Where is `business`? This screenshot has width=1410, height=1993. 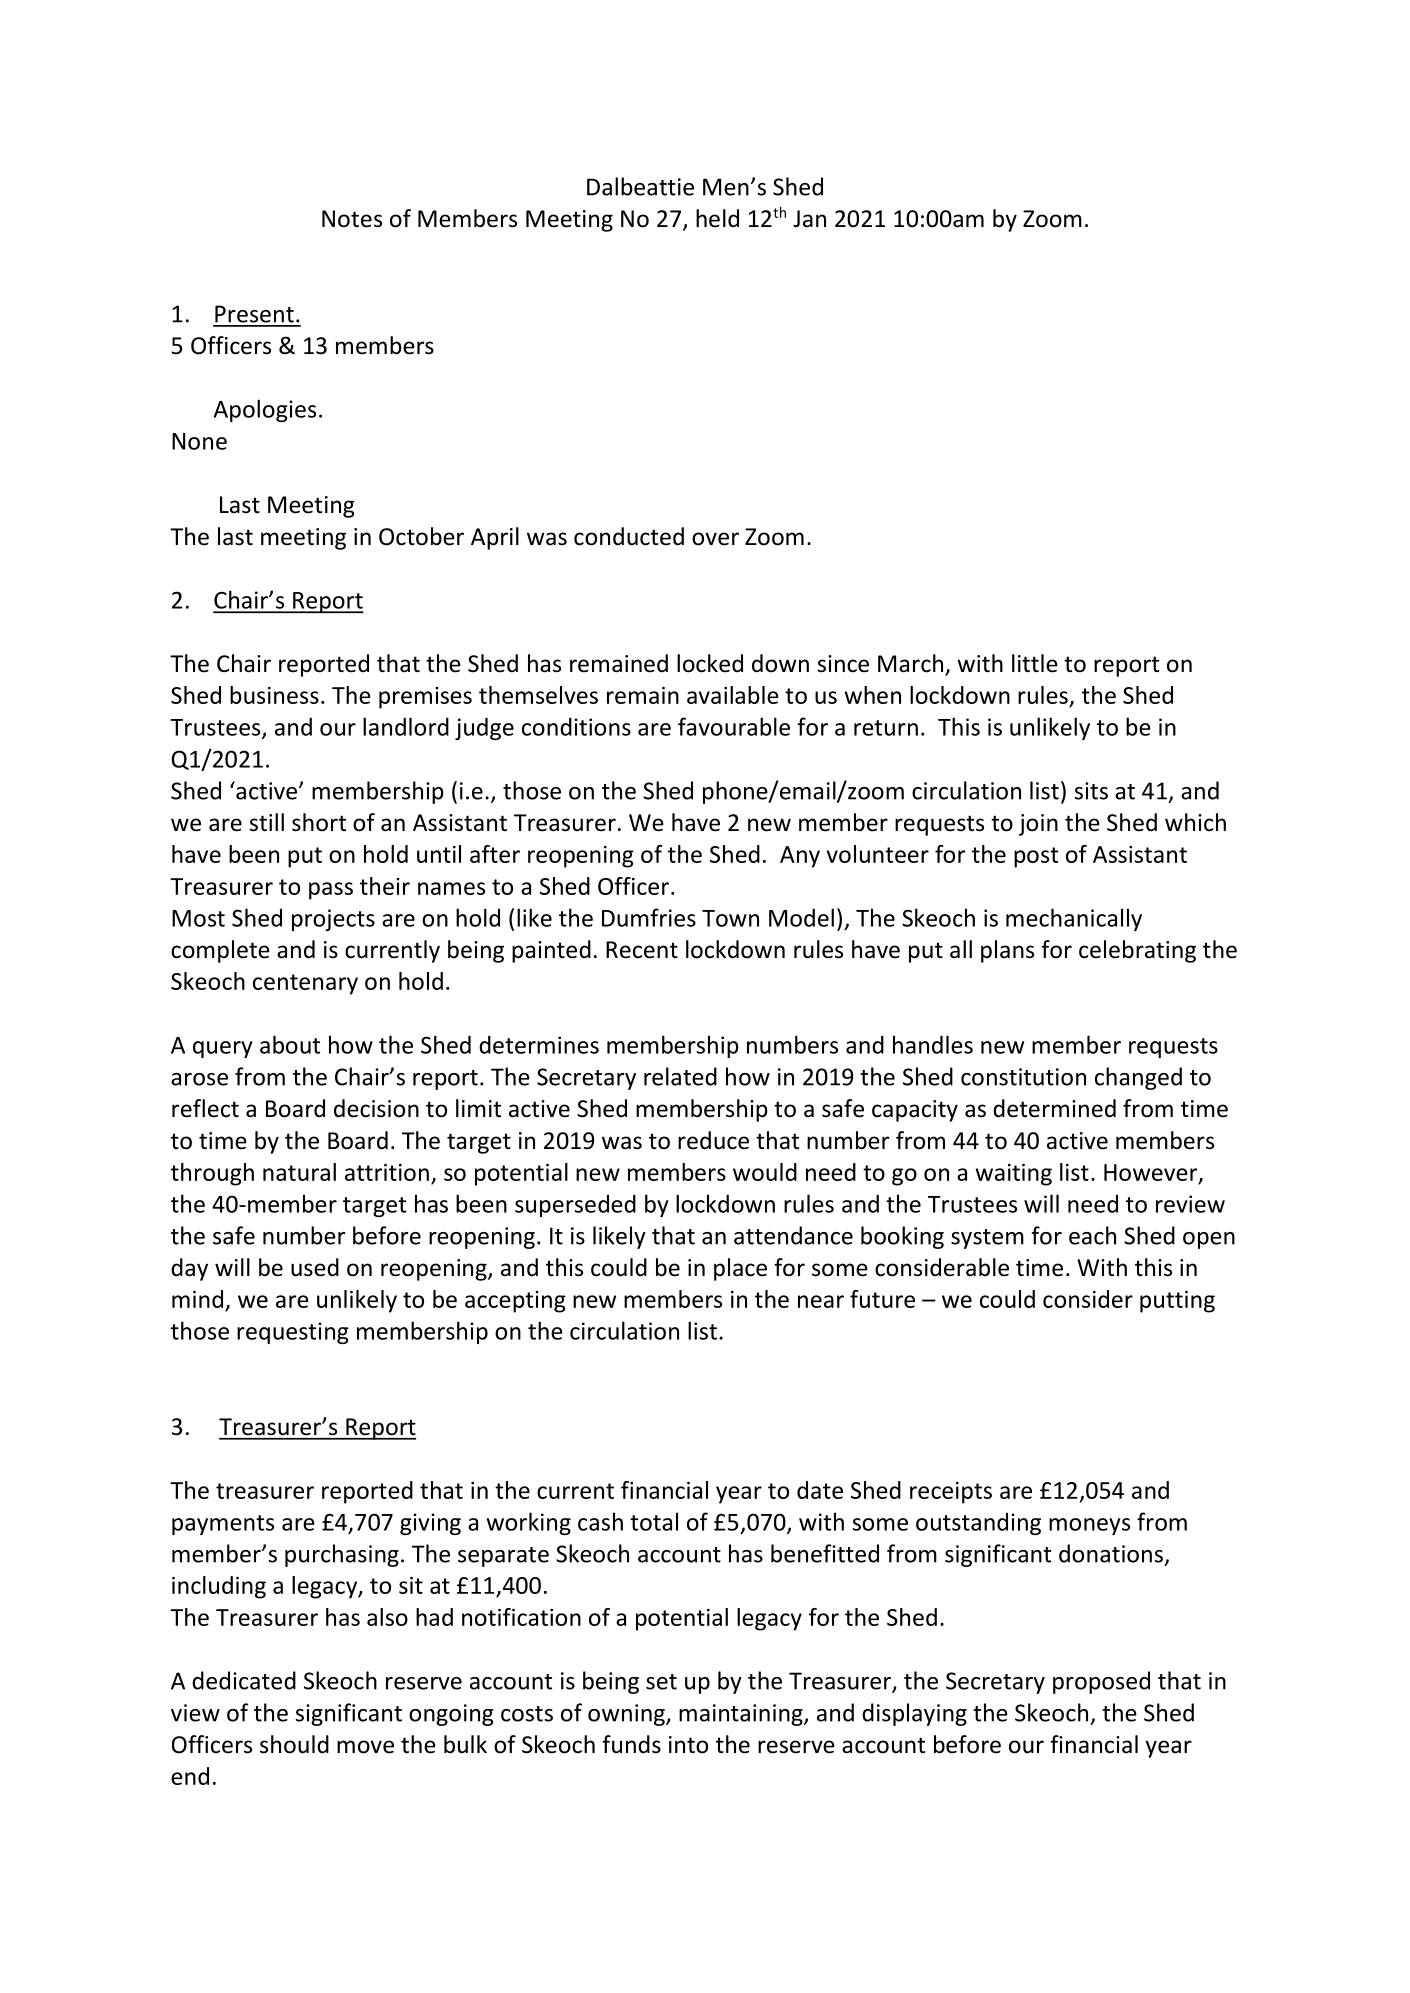
business is located at coordinates (274, 695).
